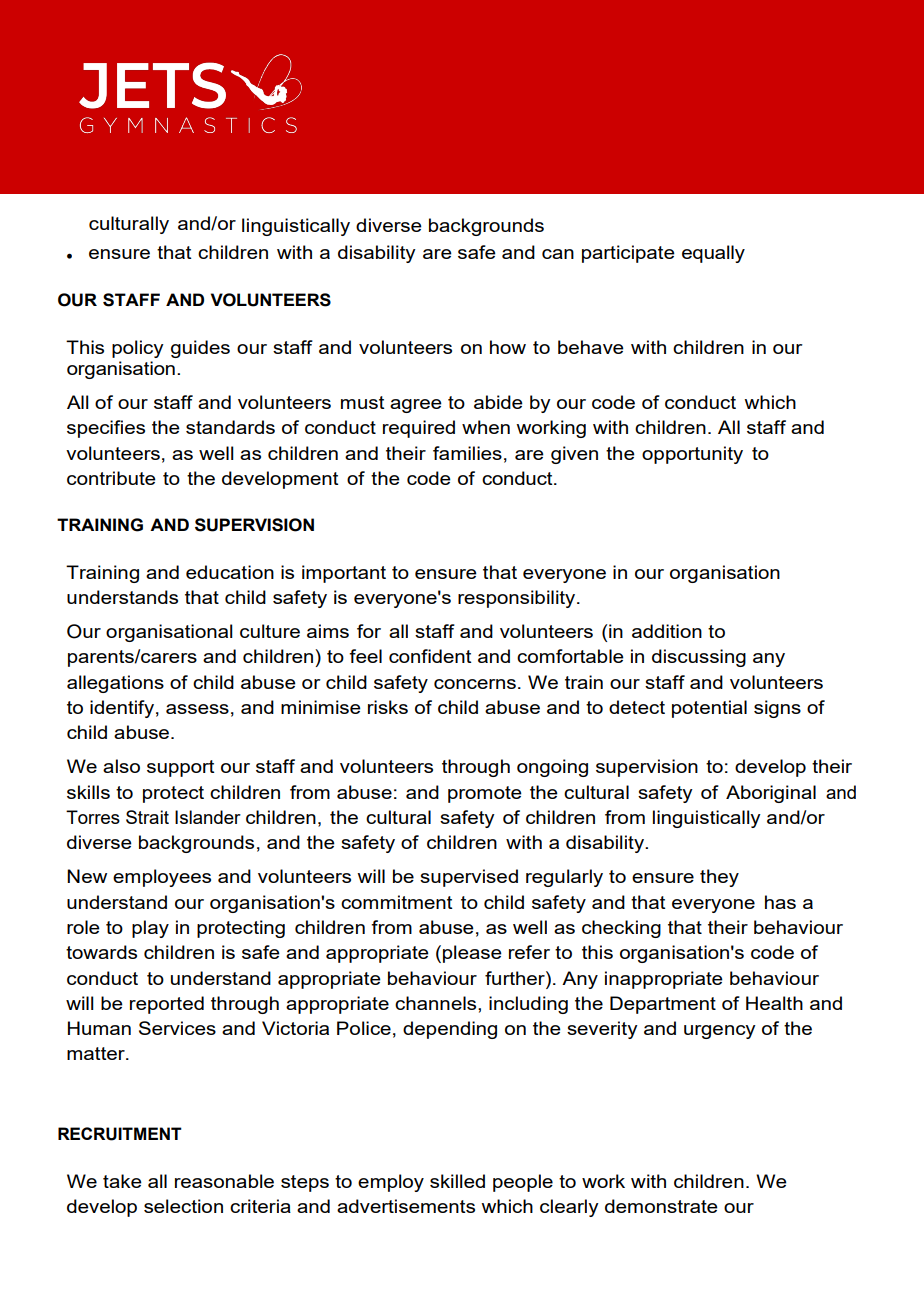 The height and width of the screenshot is (1307, 924). What do you see at coordinates (713, 254) in the screenshot?
I see `equally` at bounding box center [713, 254].
